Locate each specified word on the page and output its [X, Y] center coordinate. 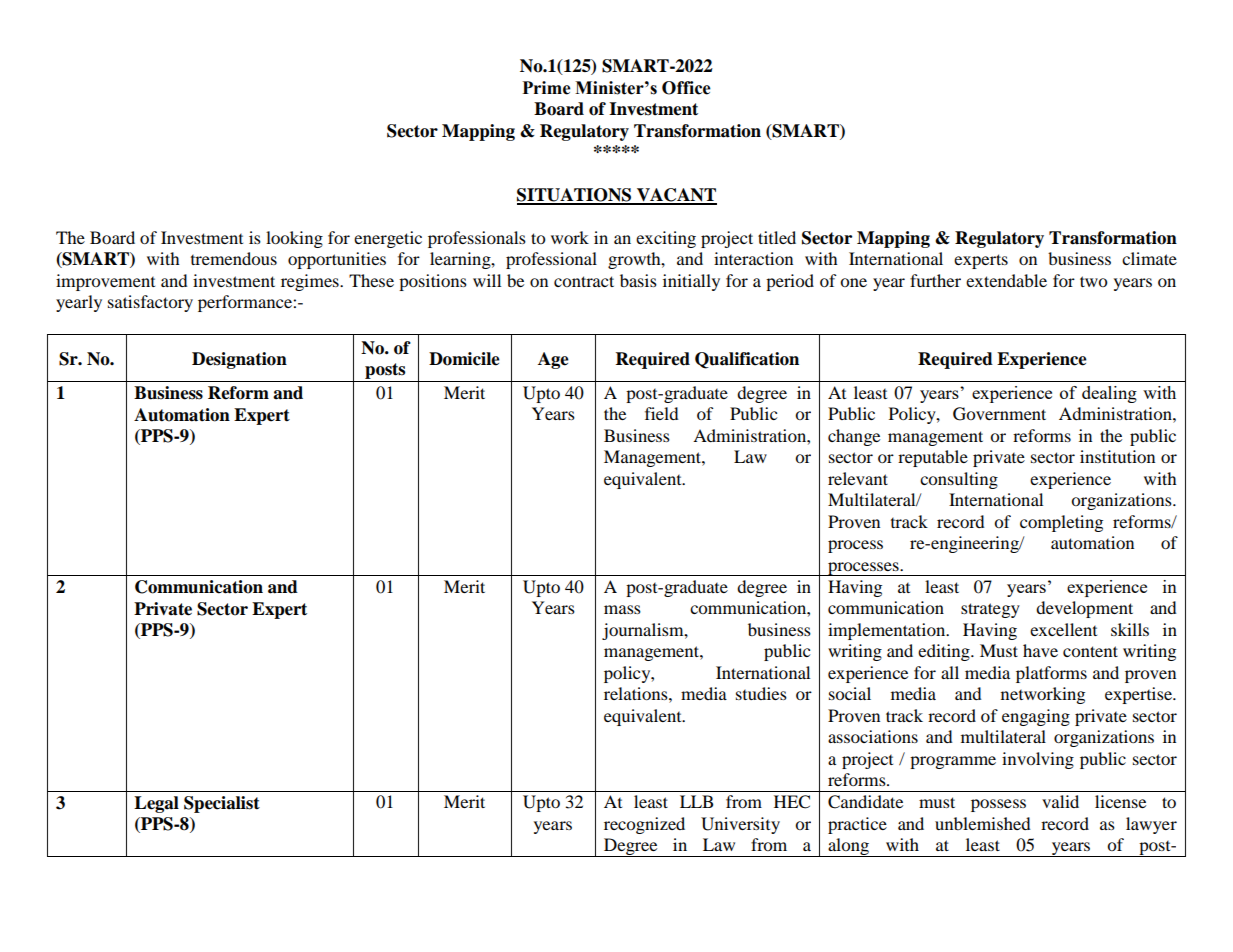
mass [622, 609]
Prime [546, 88]
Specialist [222, 804]
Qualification [747, 360]
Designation [239, 360]
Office [686, 88]
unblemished [983, 823]
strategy [990, 610]
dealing [1109, 394]
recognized [644, 825]
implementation [888, 631]
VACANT [676, 196]
